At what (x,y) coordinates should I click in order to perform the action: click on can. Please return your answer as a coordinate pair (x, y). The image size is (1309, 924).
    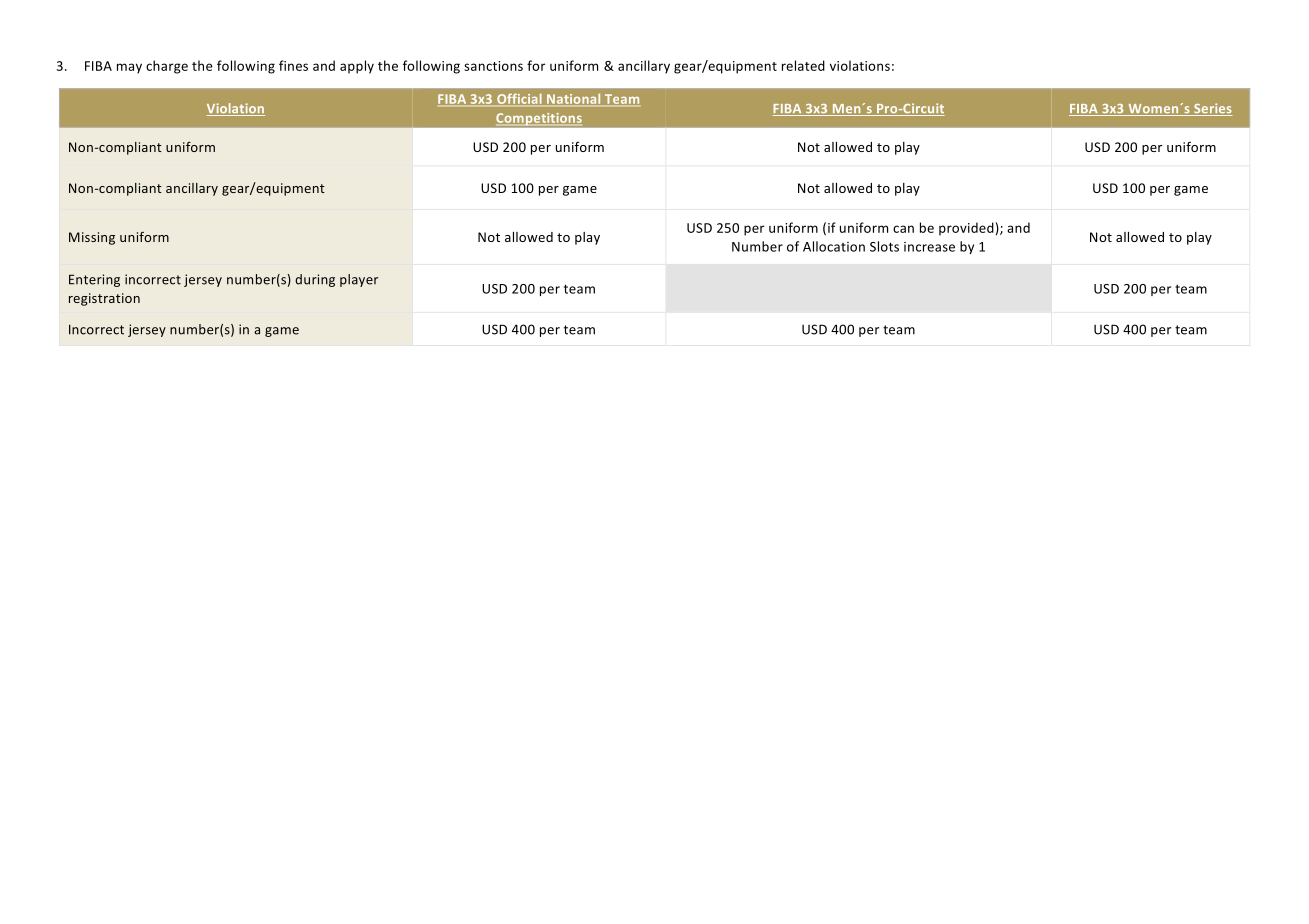
    Looking at the image, I should click on (903, 229).
